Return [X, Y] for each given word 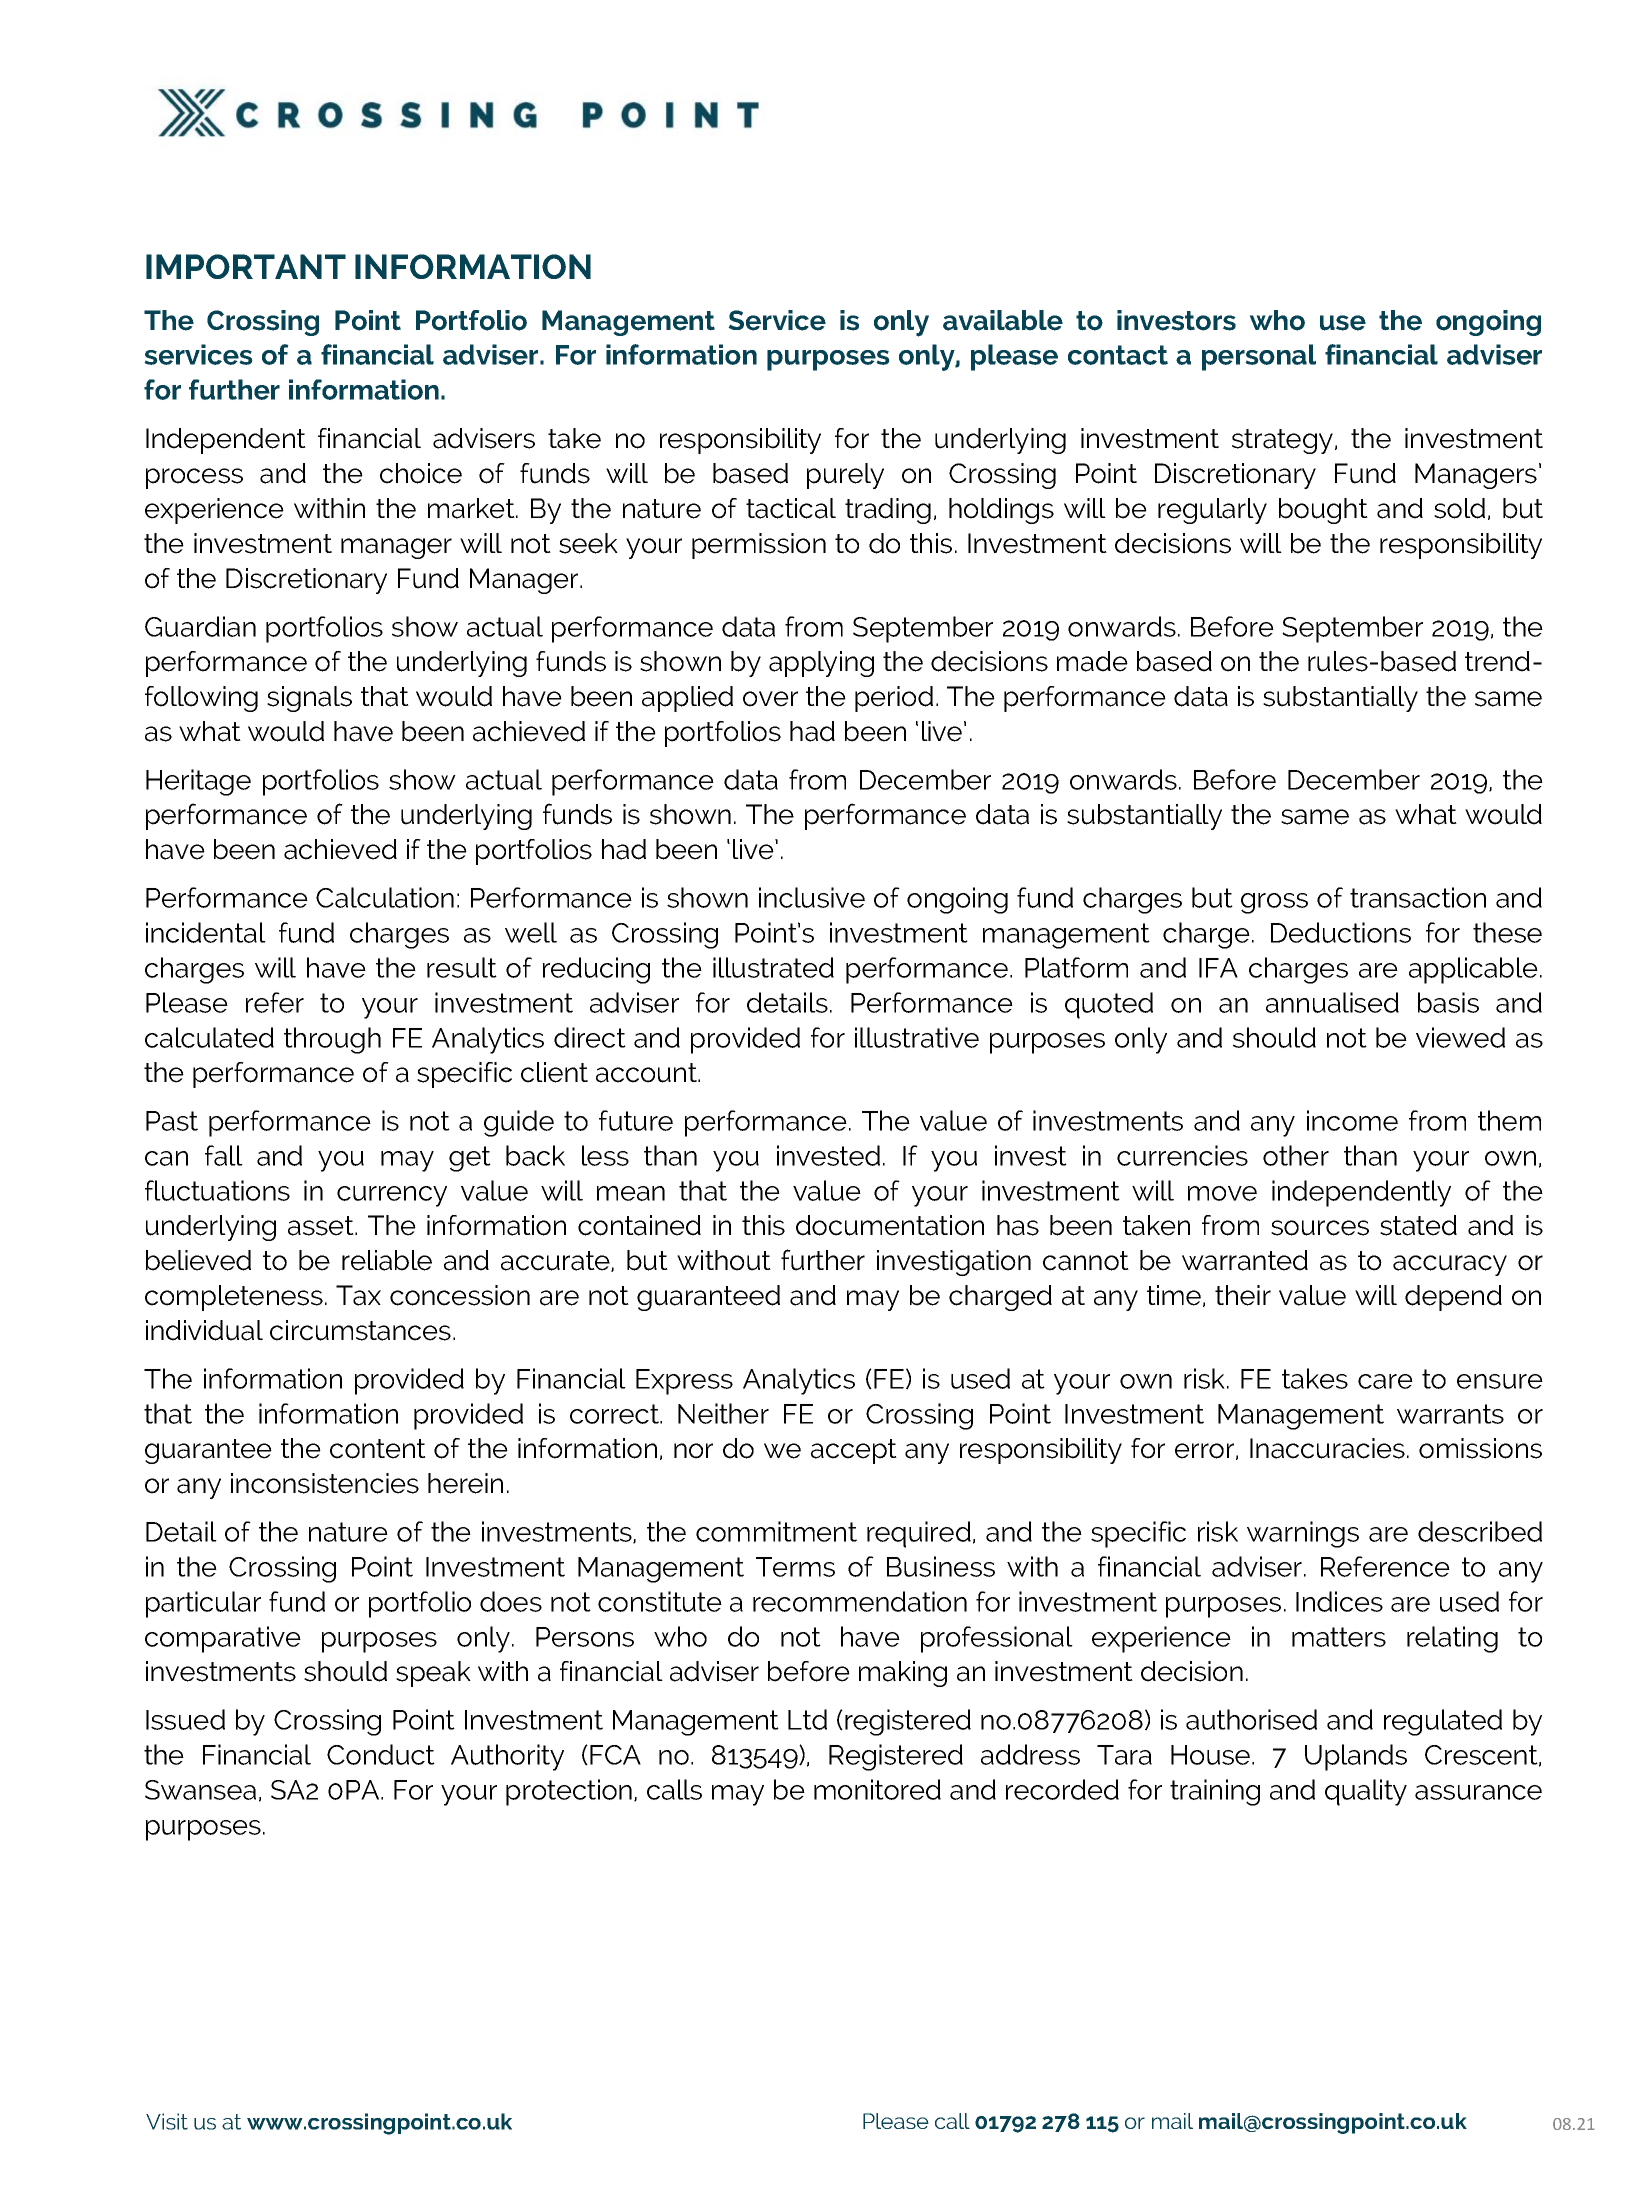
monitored [877, 1789]
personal [1259, 357]
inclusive [812, 897]
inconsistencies [325, 1483]
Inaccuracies [1327, 1448]
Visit [167, 2121]
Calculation [385, 897]
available [1003, 320]
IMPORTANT [246, 266]
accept [854, 1451]
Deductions [1341, 932]
